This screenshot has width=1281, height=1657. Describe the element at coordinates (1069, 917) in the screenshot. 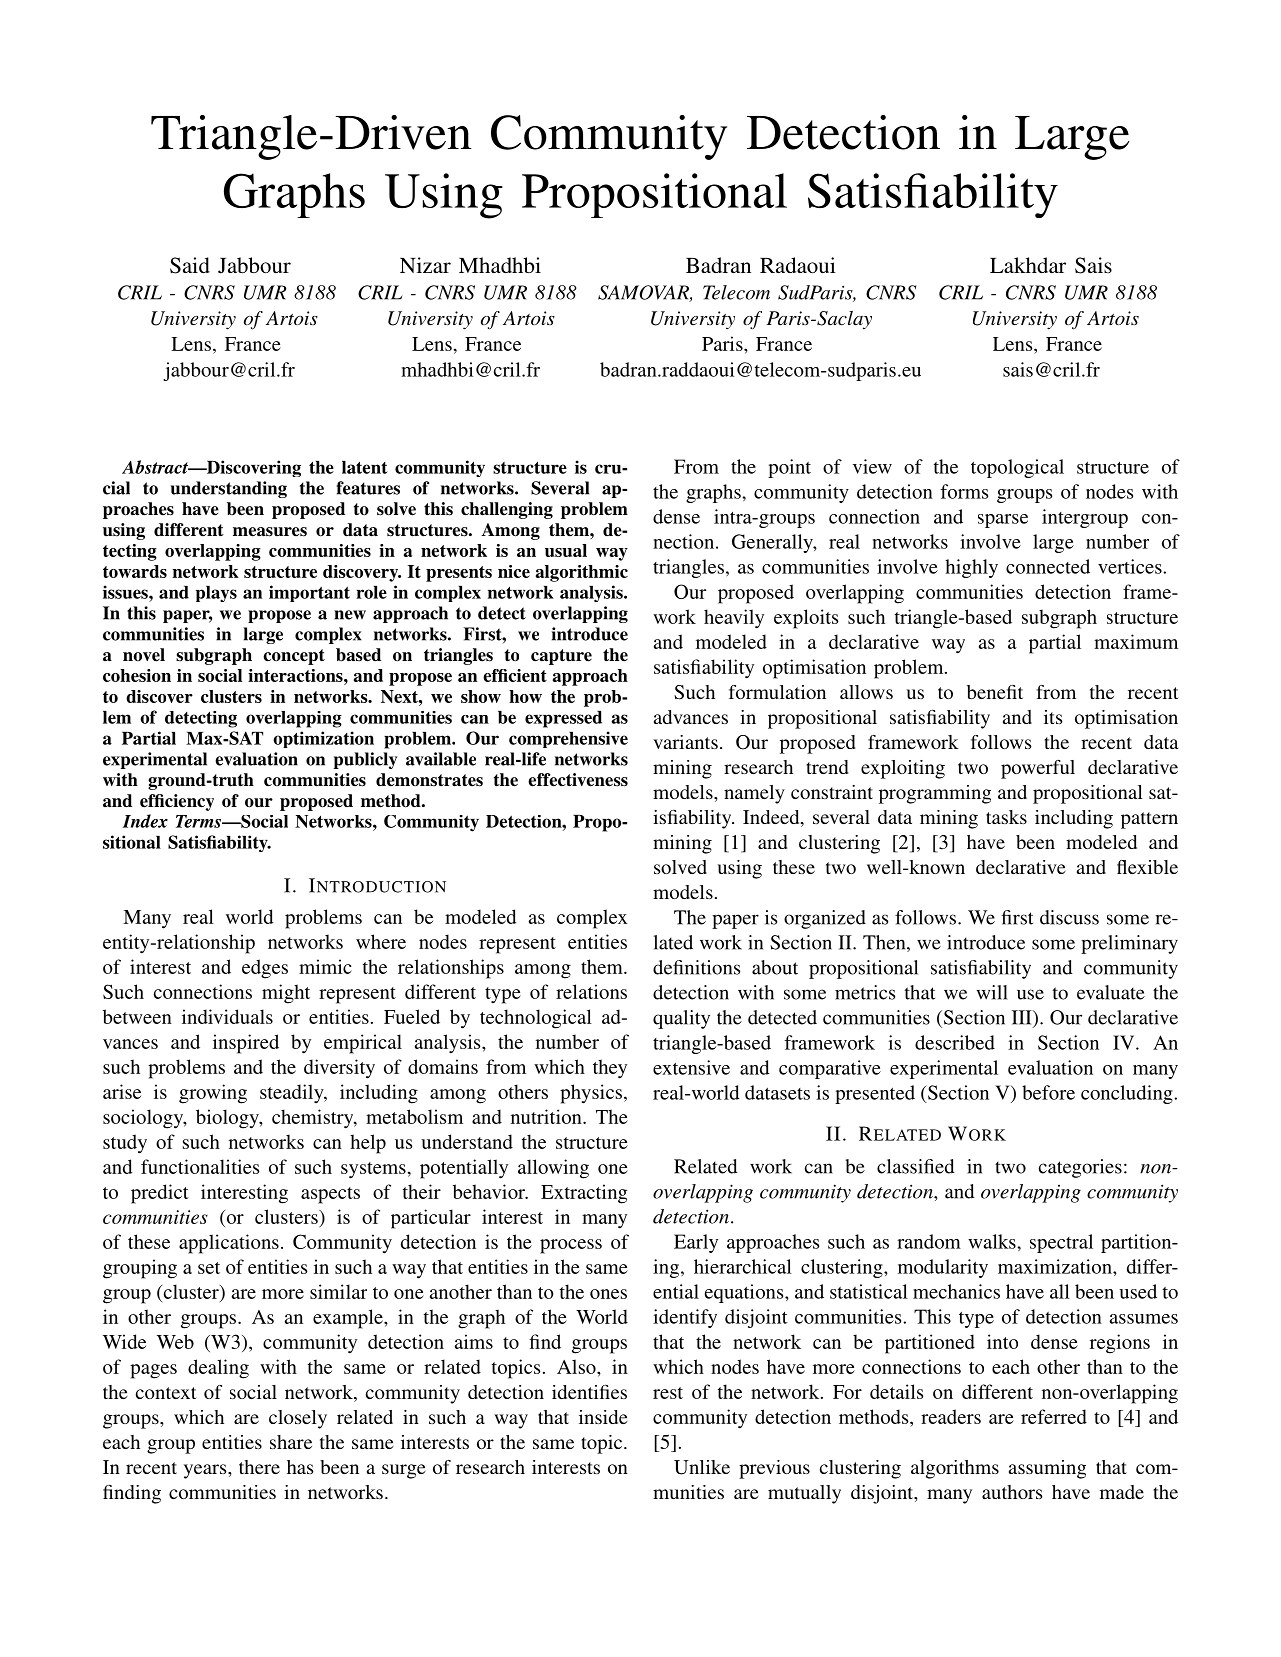

I see `discuss` at that location.
